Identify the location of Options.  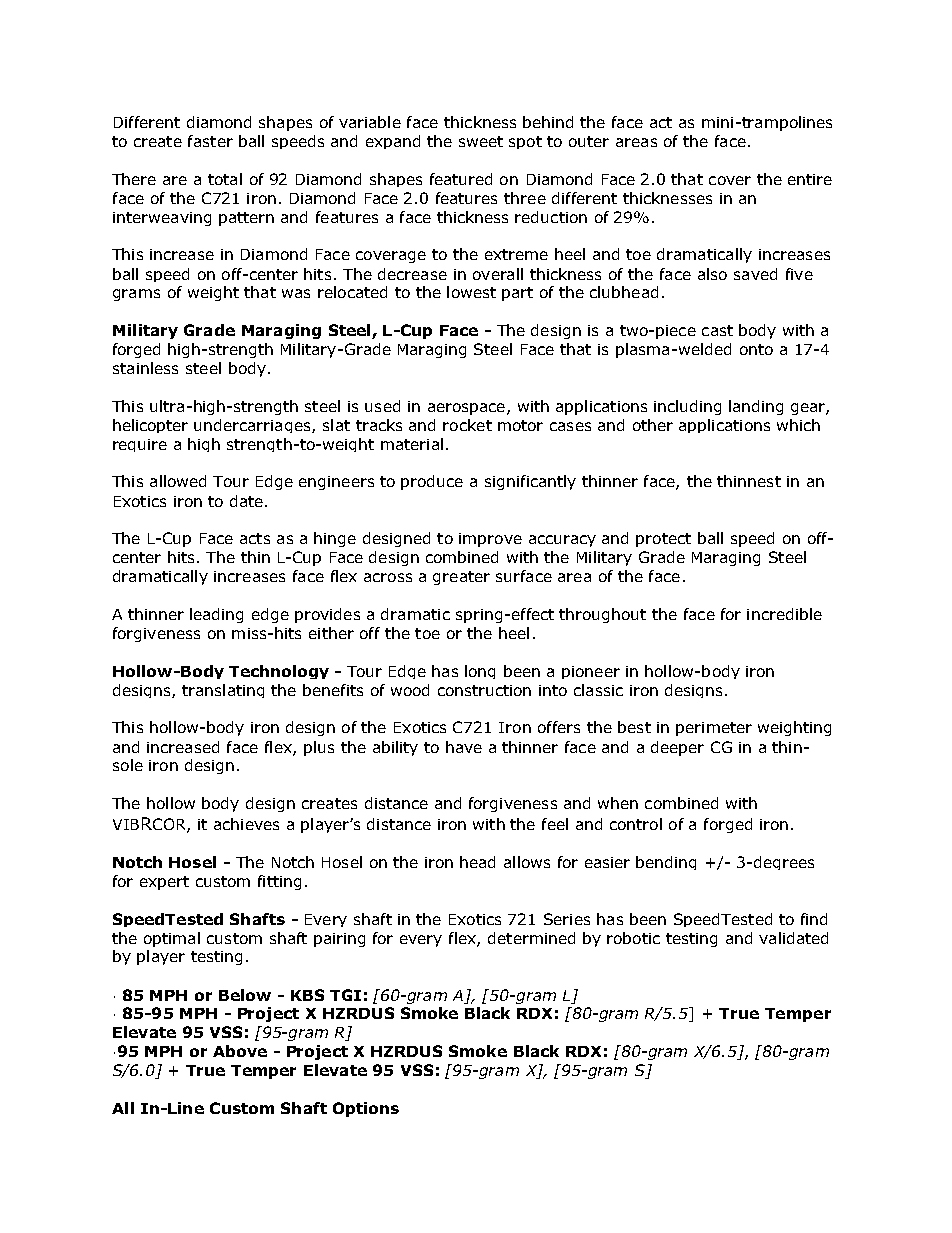
(366, 1109).
